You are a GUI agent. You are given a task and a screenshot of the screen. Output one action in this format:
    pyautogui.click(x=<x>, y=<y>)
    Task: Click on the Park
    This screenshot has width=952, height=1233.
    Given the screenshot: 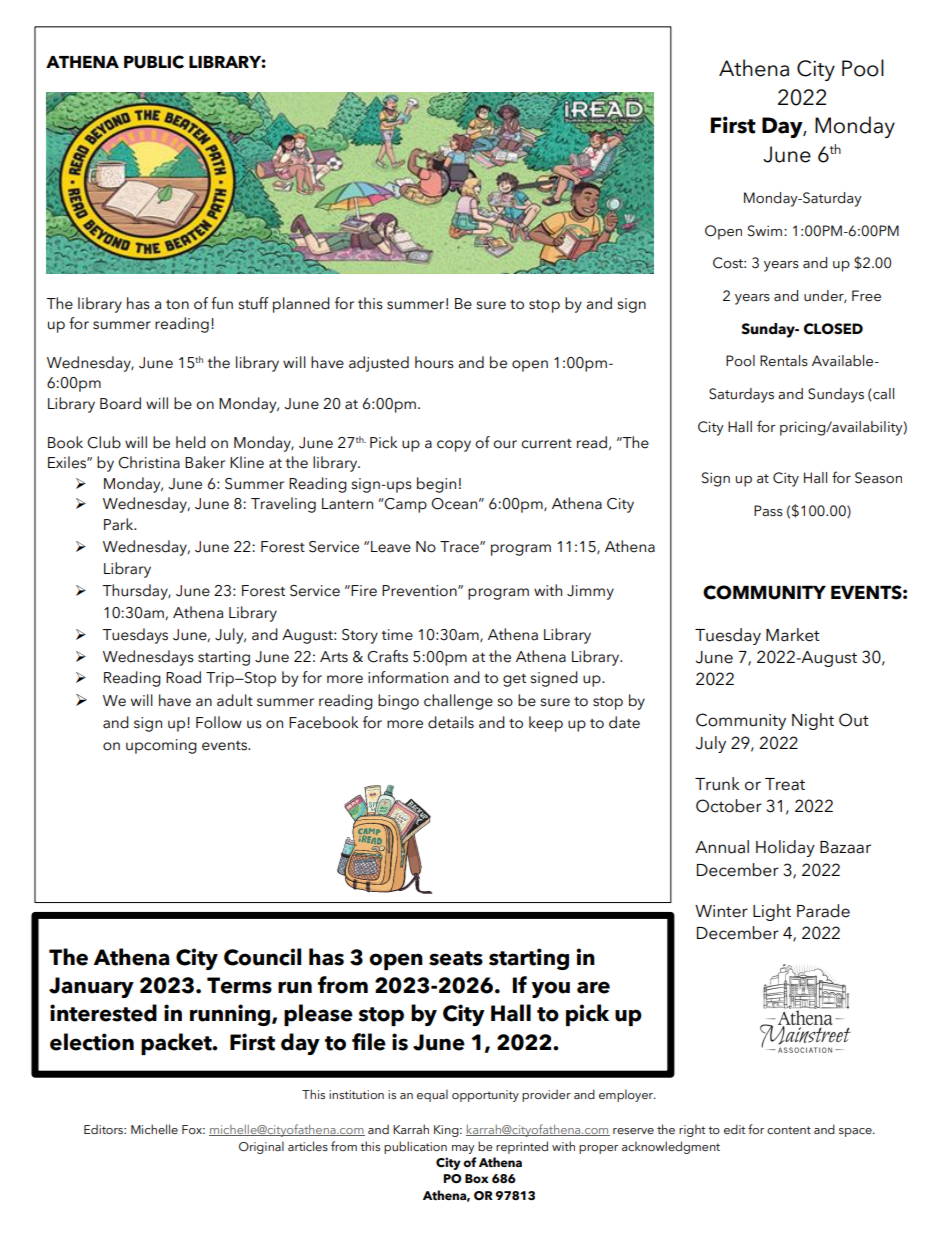 What is the action you would take?
    pyautogui.click(x=120, y=524)
